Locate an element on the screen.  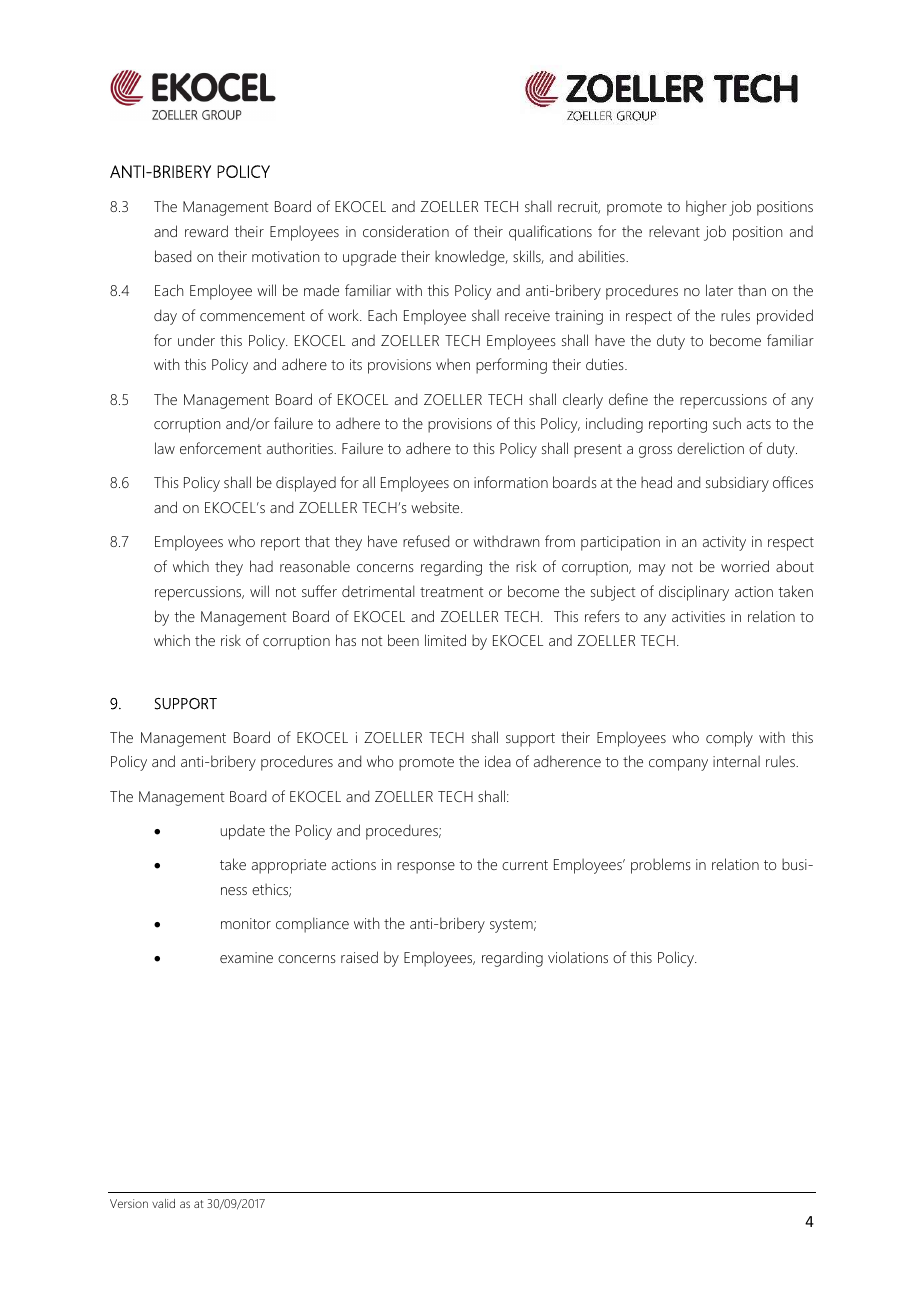
response is located at coordinates (426, 868).
